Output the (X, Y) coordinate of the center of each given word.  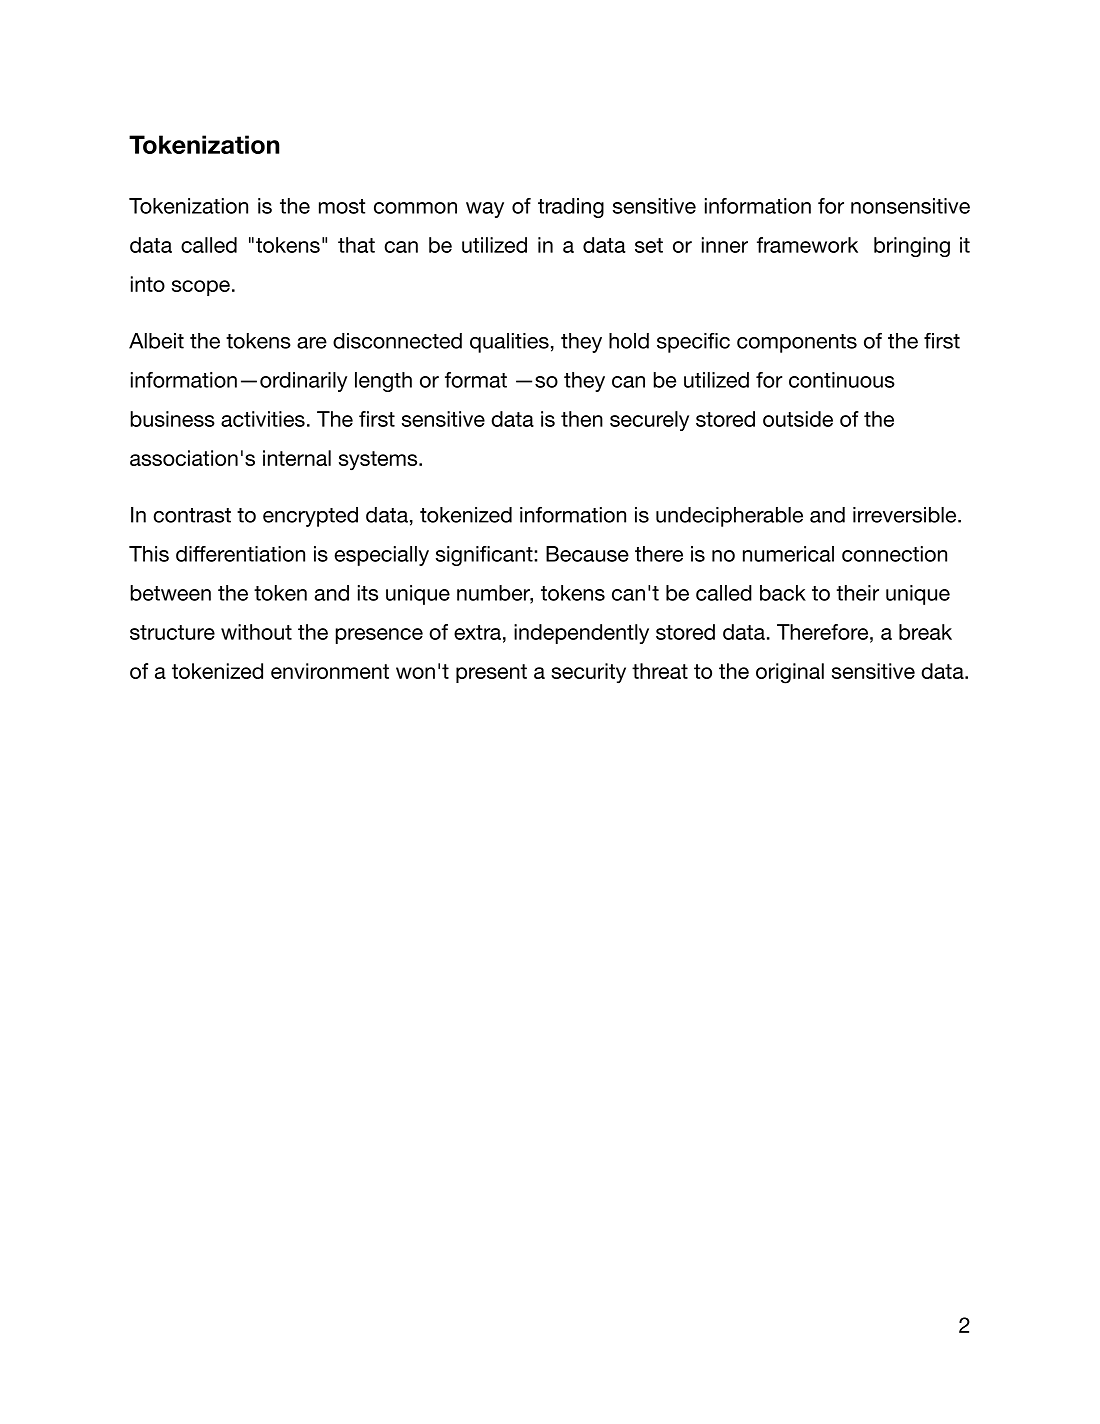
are (312, 343)
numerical (788, 554)
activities (263, 419)
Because (587, 554)
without (256, 632)
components (797, 343)
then (582, 419)
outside (798, 419)
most (342, 206)
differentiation (240, 554)
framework (807, 245)
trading (571, 208)
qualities (509, 343)
